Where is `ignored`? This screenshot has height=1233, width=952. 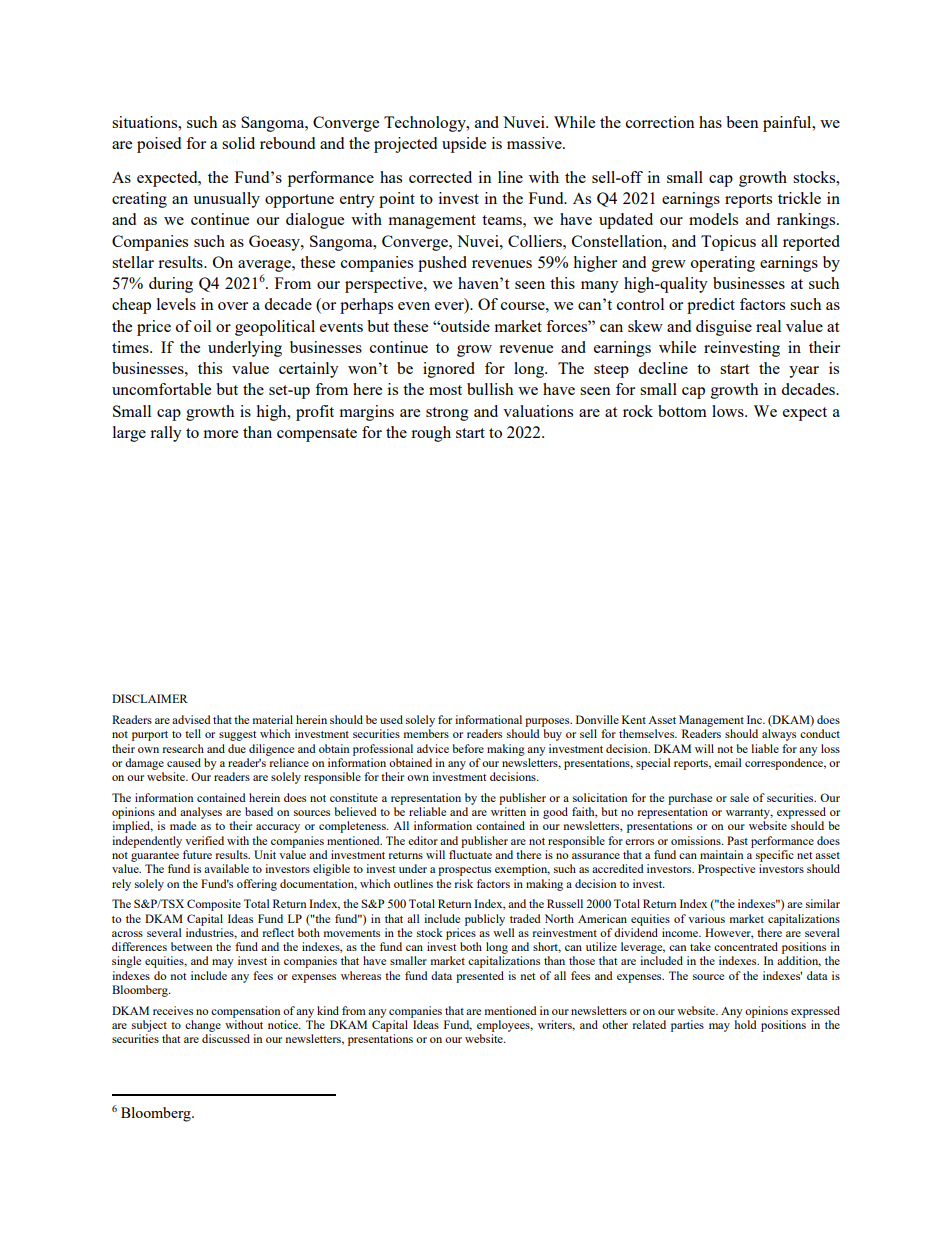
ignored is located at coordinates (449, 370).
